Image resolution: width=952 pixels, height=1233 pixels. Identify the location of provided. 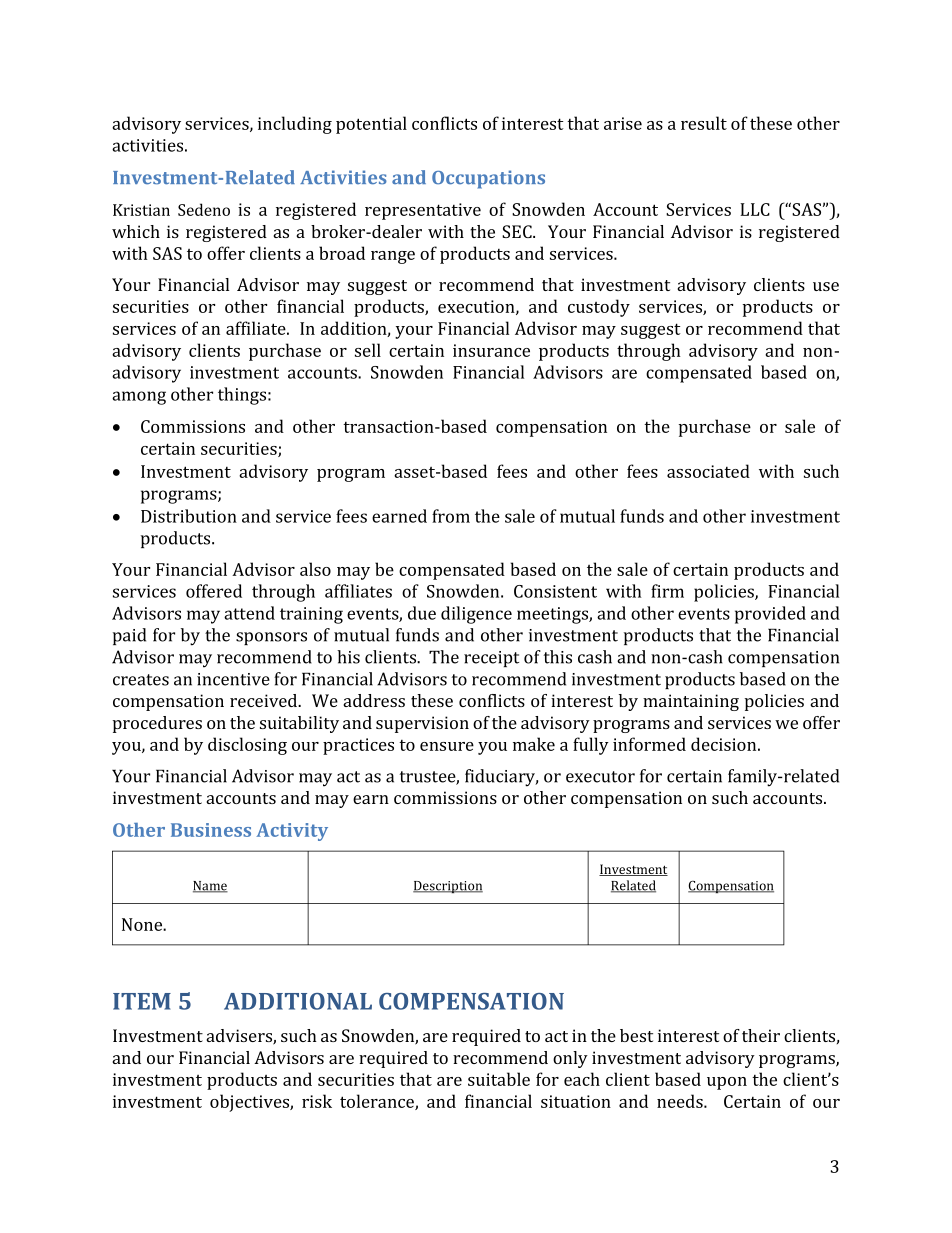
(770, 615).
